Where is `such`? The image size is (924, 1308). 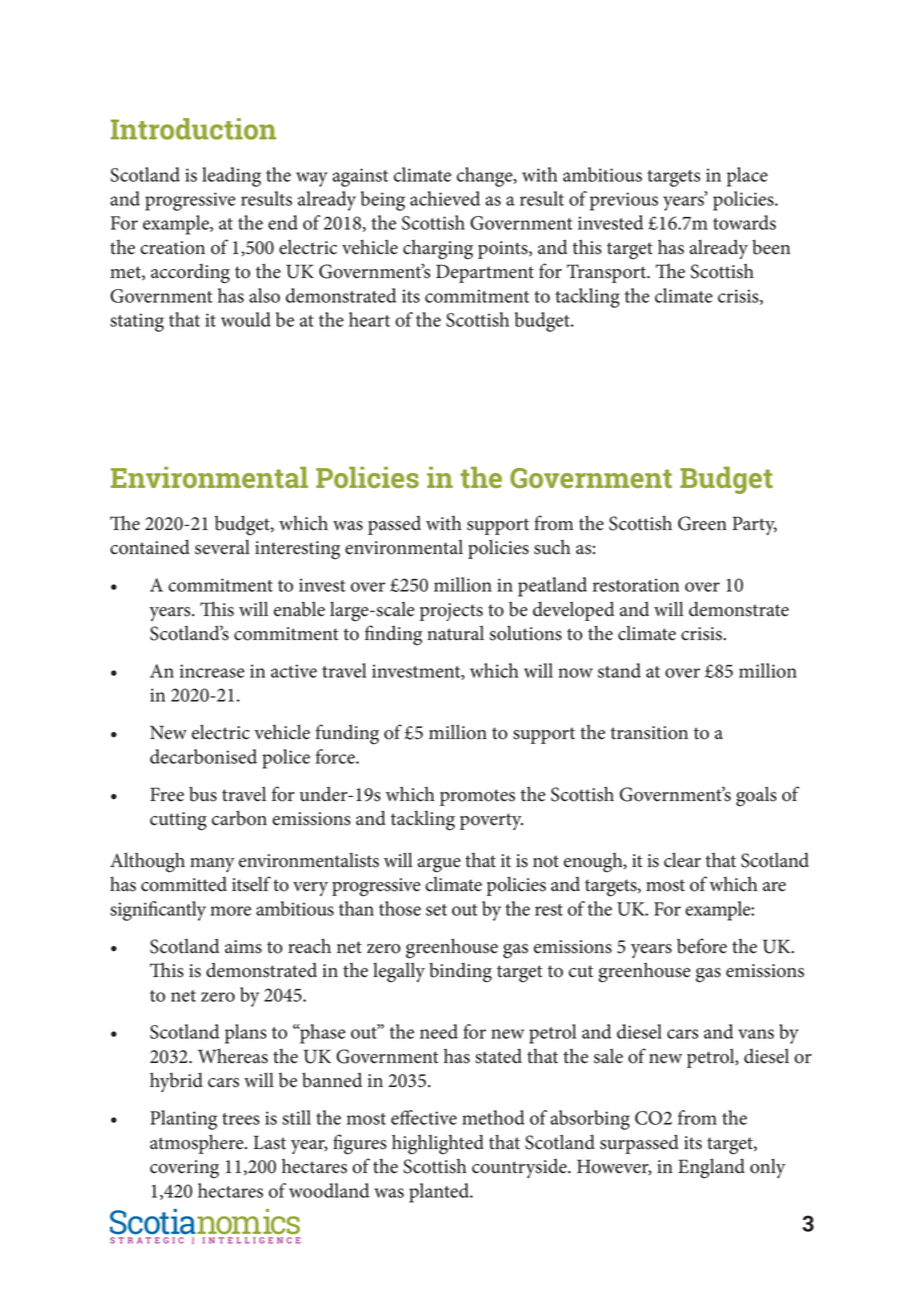
such is located at coordinates (552, 547).
